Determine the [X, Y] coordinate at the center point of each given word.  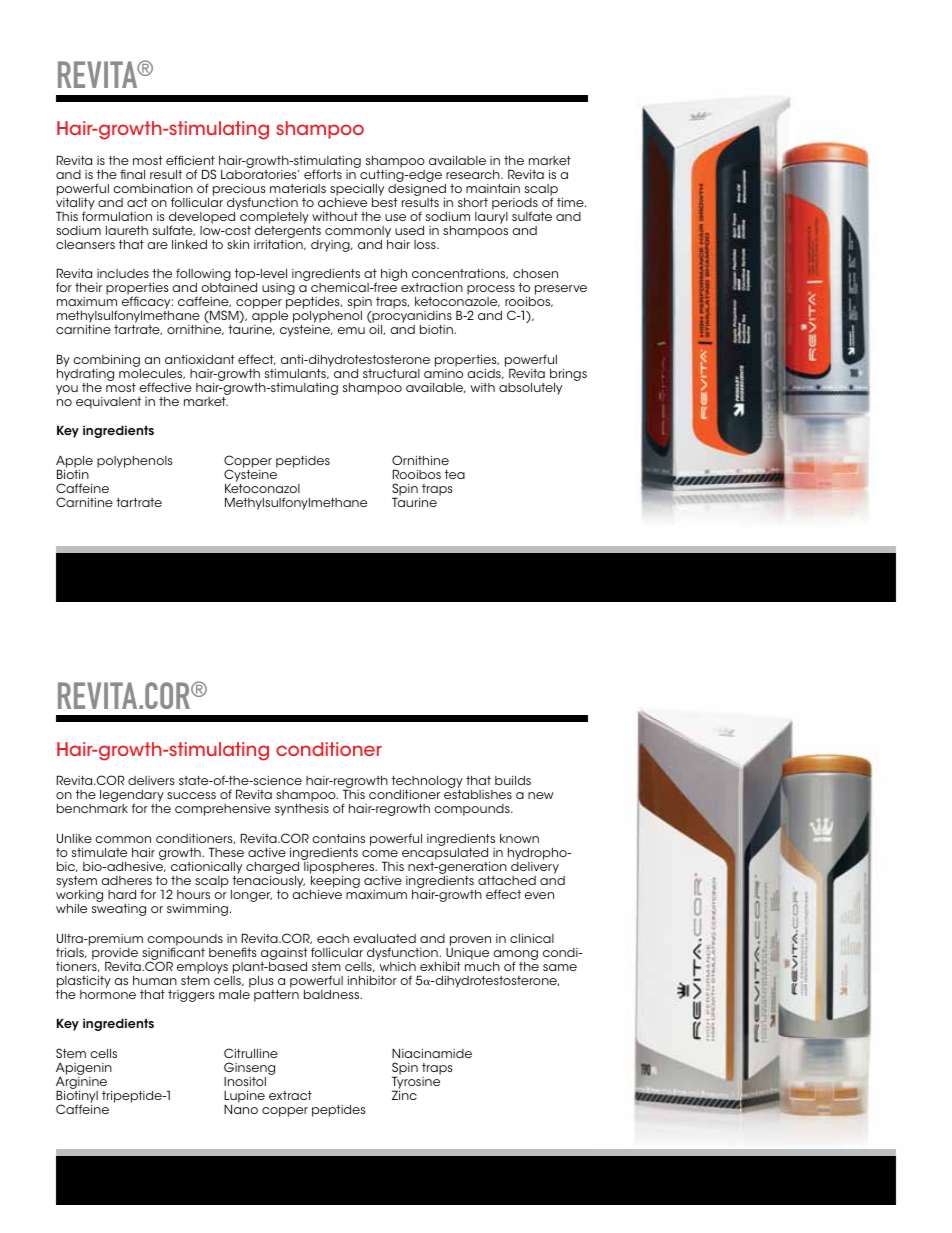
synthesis [302, 810]
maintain [493, 188]
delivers [151, 780]
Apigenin [84, 1070]
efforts [323, 174]
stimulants [296, 374]
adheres [126, 880]
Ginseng [249, 1070]
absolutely [530, 389]
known [519, 838]
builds [513, 780]
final [132, 174]
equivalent [108, 403]
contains [338, 838]
